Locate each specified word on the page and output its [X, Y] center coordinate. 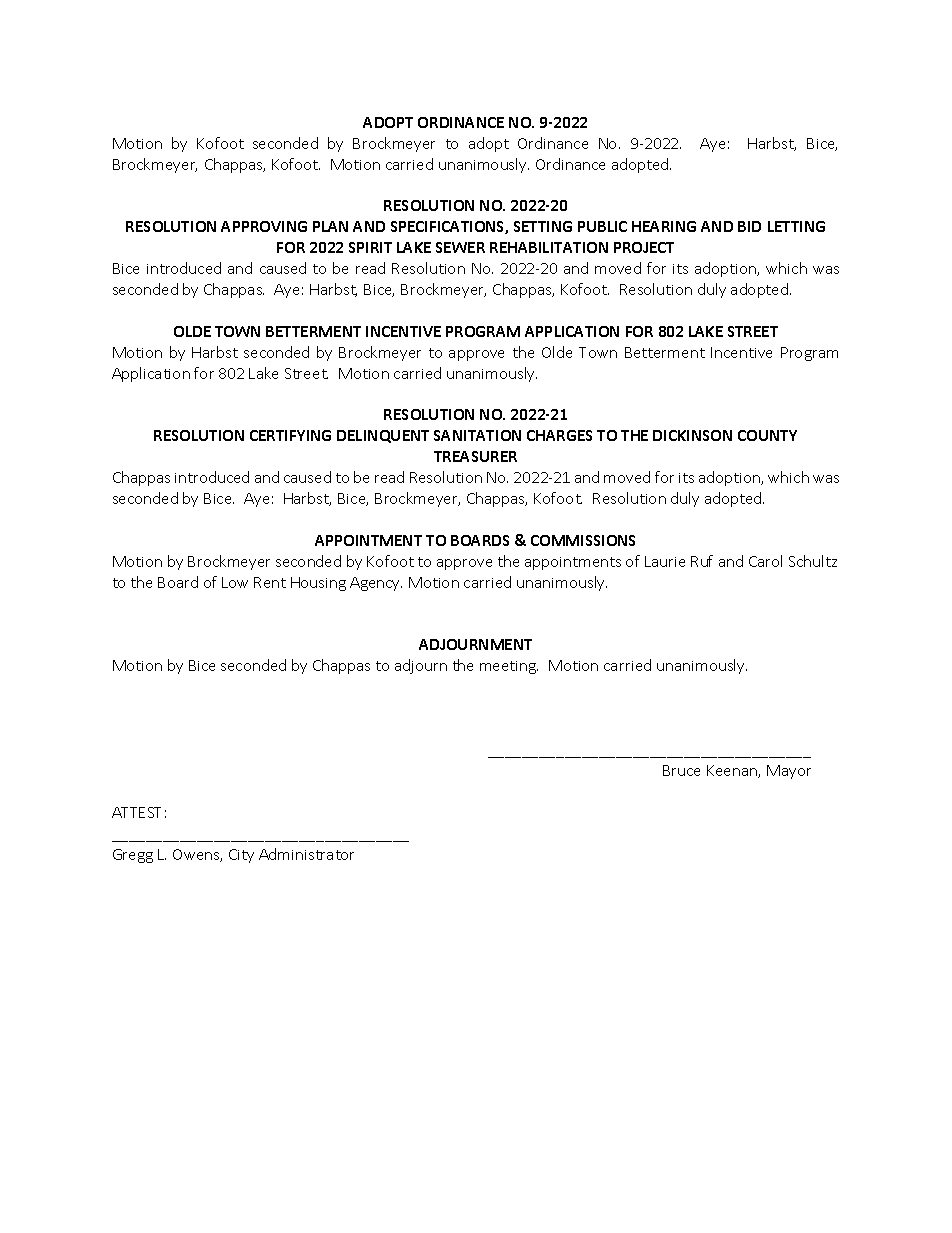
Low [235, 582]
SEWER [460, 247]
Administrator [306, 854]
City [241, 856]
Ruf [702, 561]
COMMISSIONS [583, 540]
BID [749, 226]
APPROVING [264, 226]
